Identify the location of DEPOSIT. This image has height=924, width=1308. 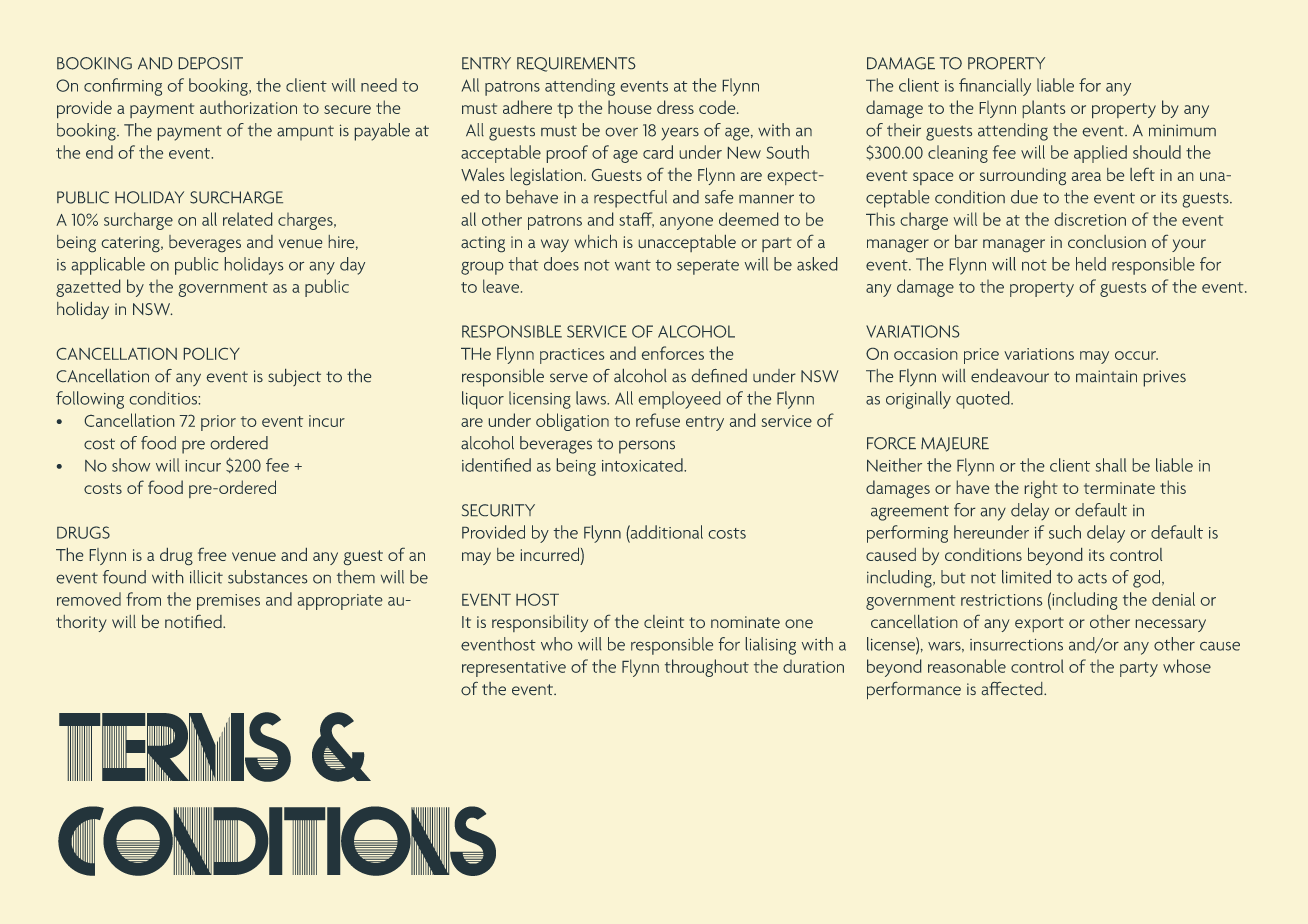
(211, 63).
